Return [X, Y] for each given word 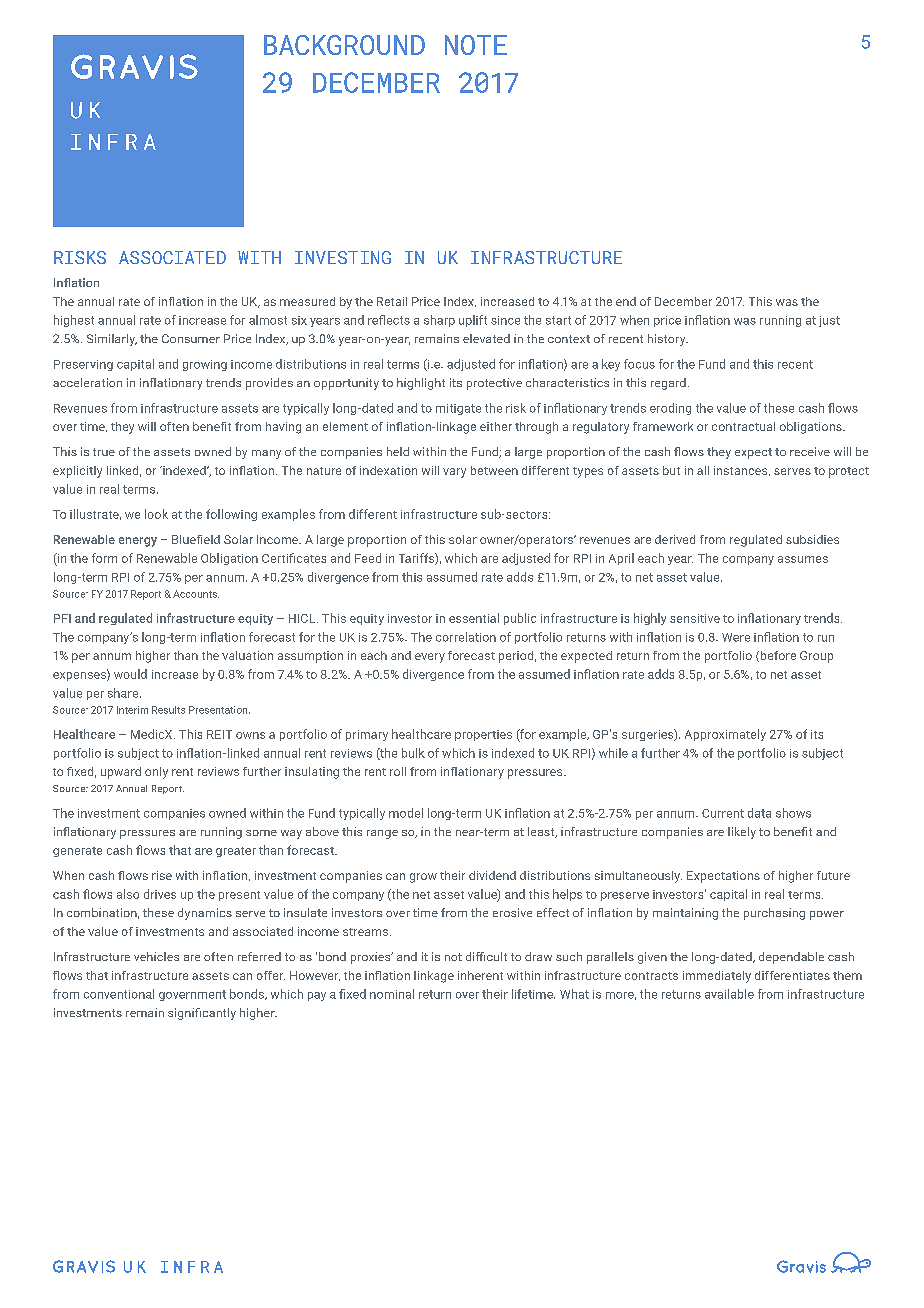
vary [454, 473]
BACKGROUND [344, 45]
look [156, 514]
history [668, 340]
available [729, 994]
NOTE [476, 45]
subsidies [812, 539]
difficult [486, 956]
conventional [119, 994]
